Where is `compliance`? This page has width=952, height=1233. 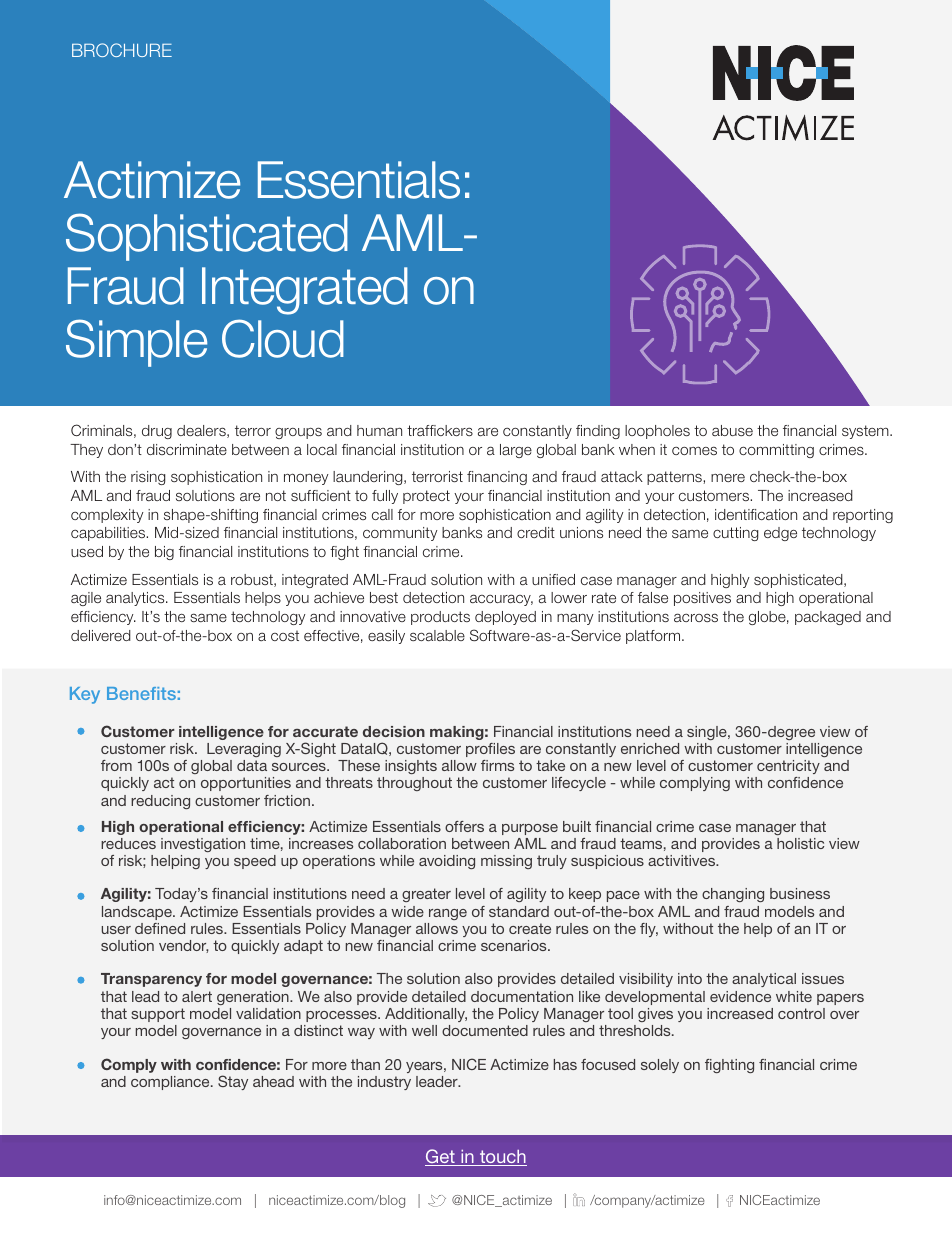
compliance is located at coordinates (171, 1083).
